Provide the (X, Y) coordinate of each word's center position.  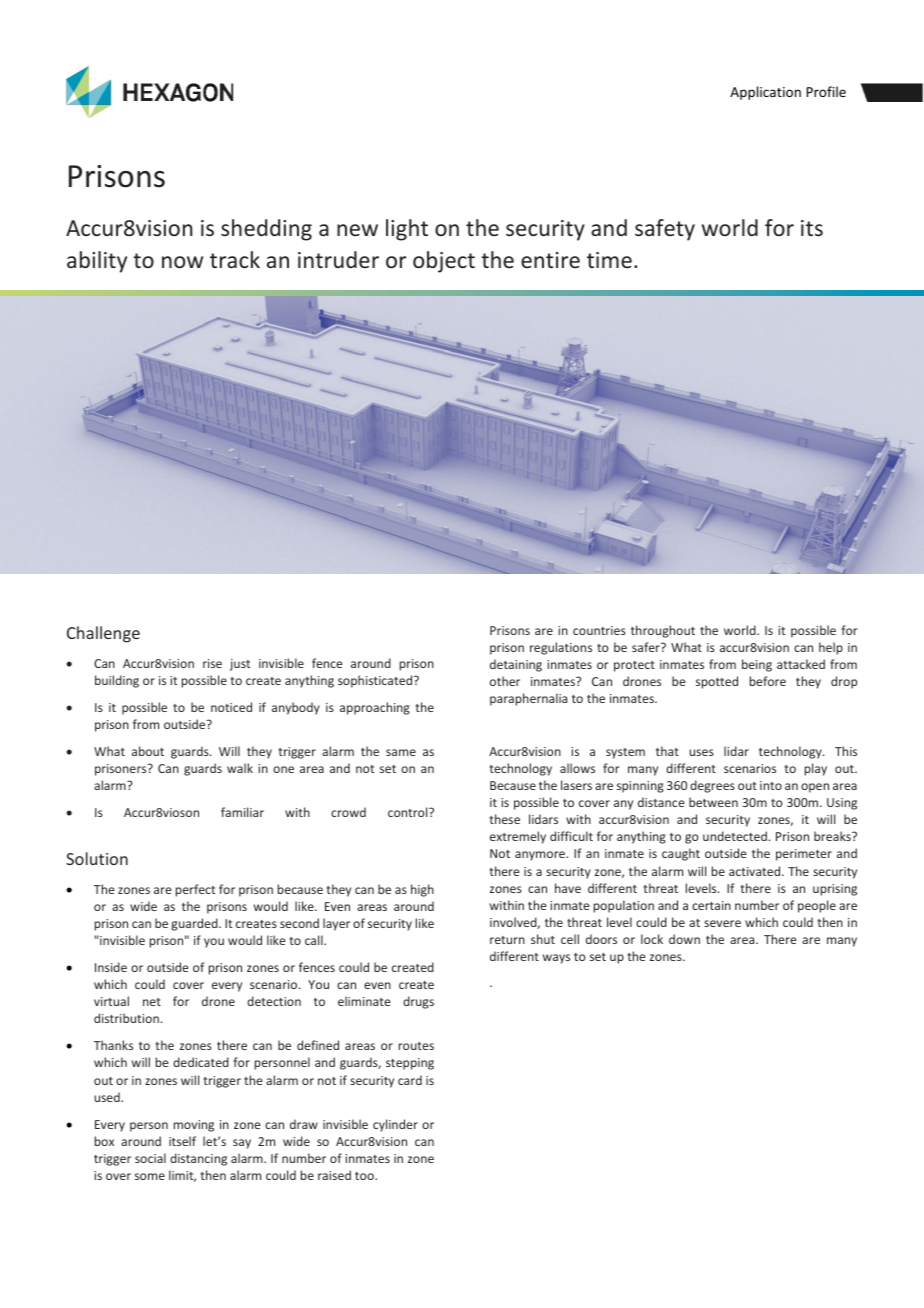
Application (765, 93)
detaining (516, 665)
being (757, 665)
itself (182, 1141)
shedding (266, 230)
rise (212, 663)
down (684, 939)
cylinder (395, 1125)
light (407, 230)
